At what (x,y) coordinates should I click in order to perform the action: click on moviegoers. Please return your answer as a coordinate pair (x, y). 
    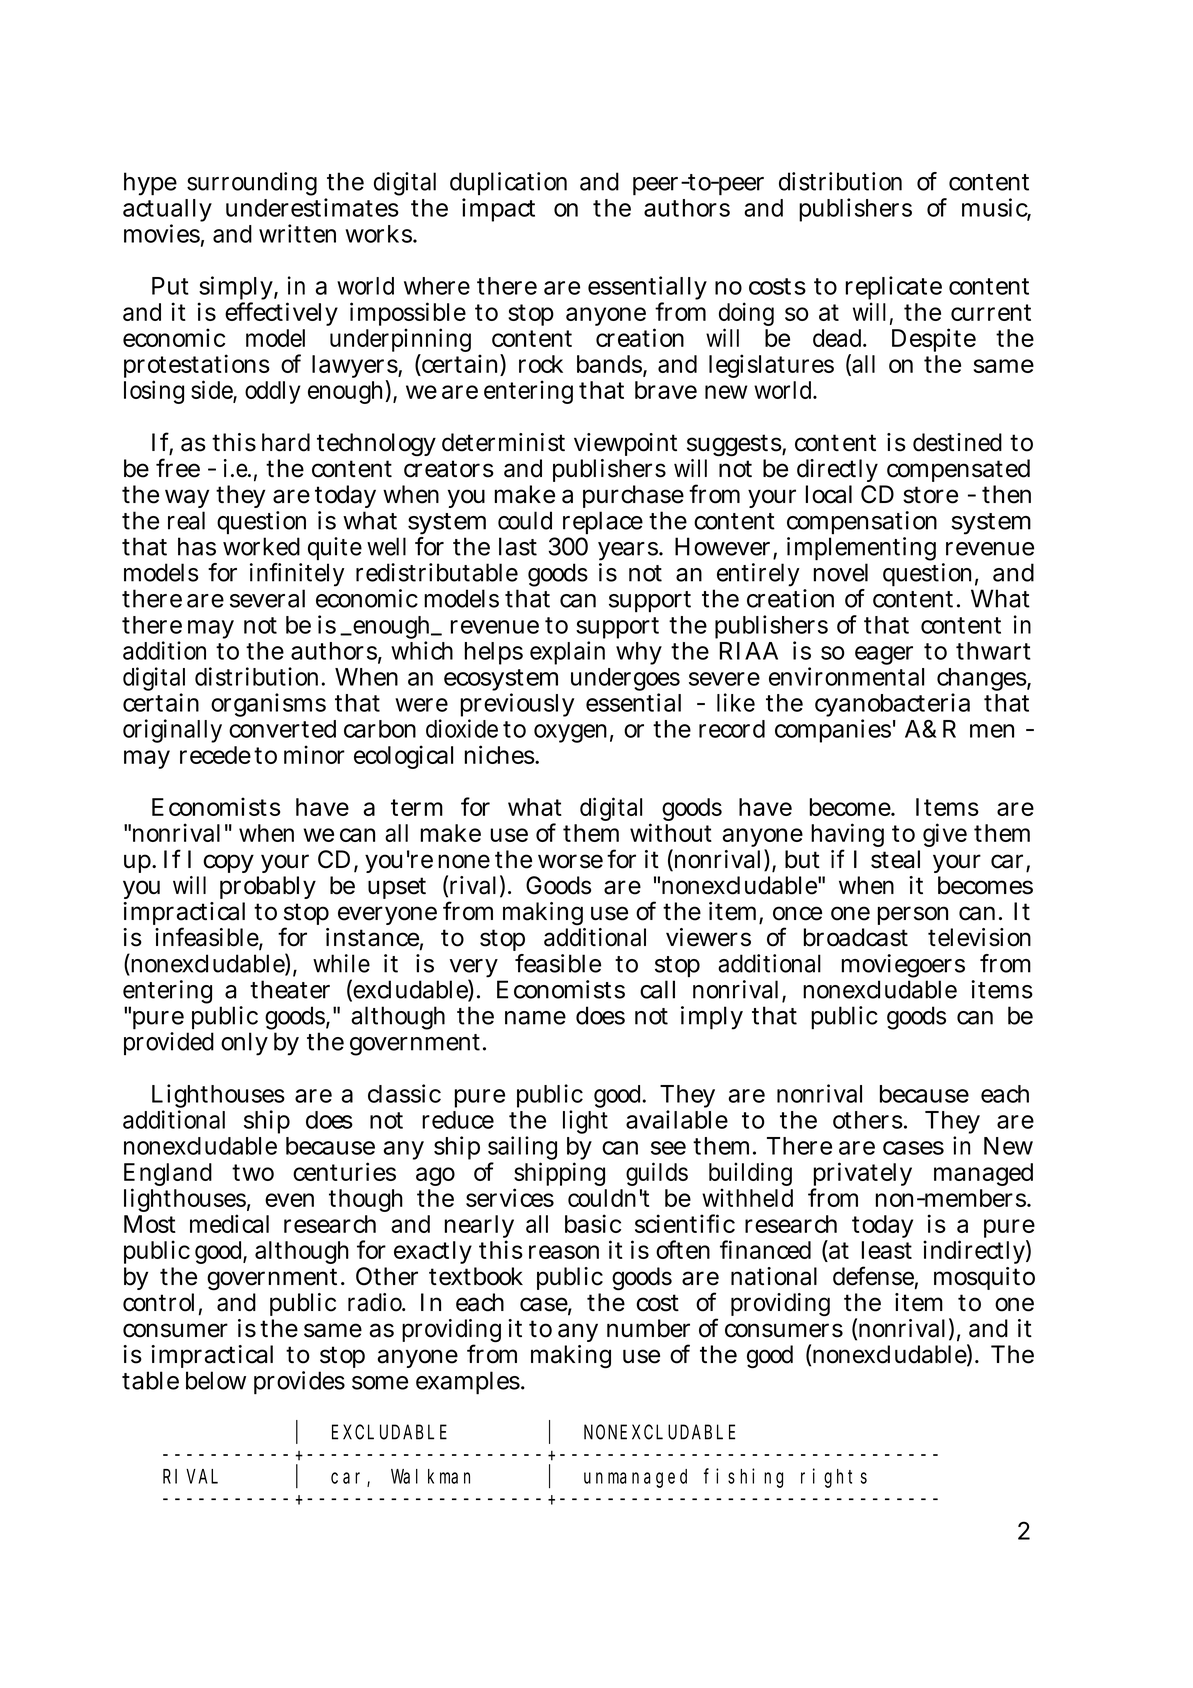
    Looking at the image, I should click on (903, 967).
